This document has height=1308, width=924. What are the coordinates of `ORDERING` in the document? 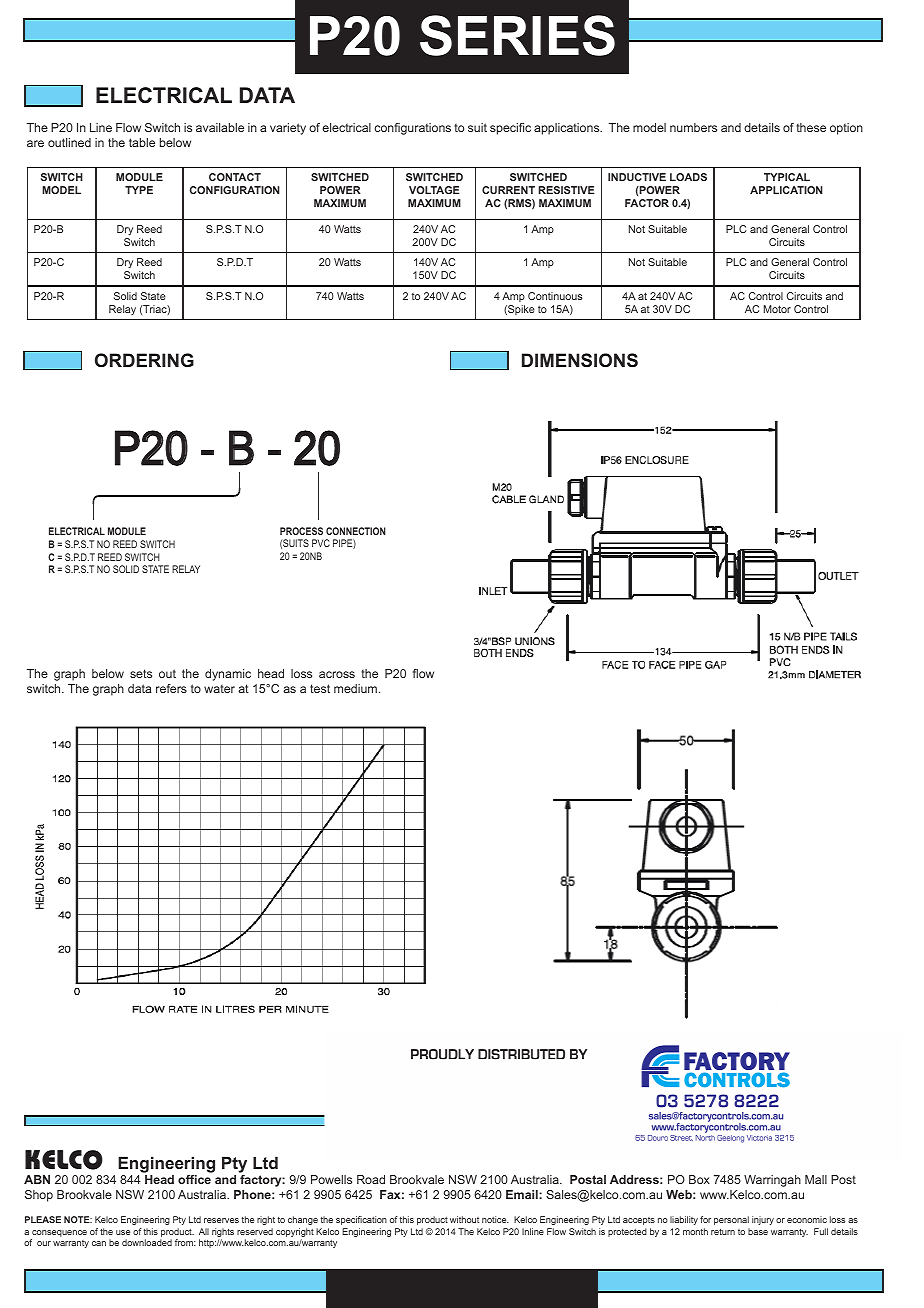 It's located at (144, 360).
